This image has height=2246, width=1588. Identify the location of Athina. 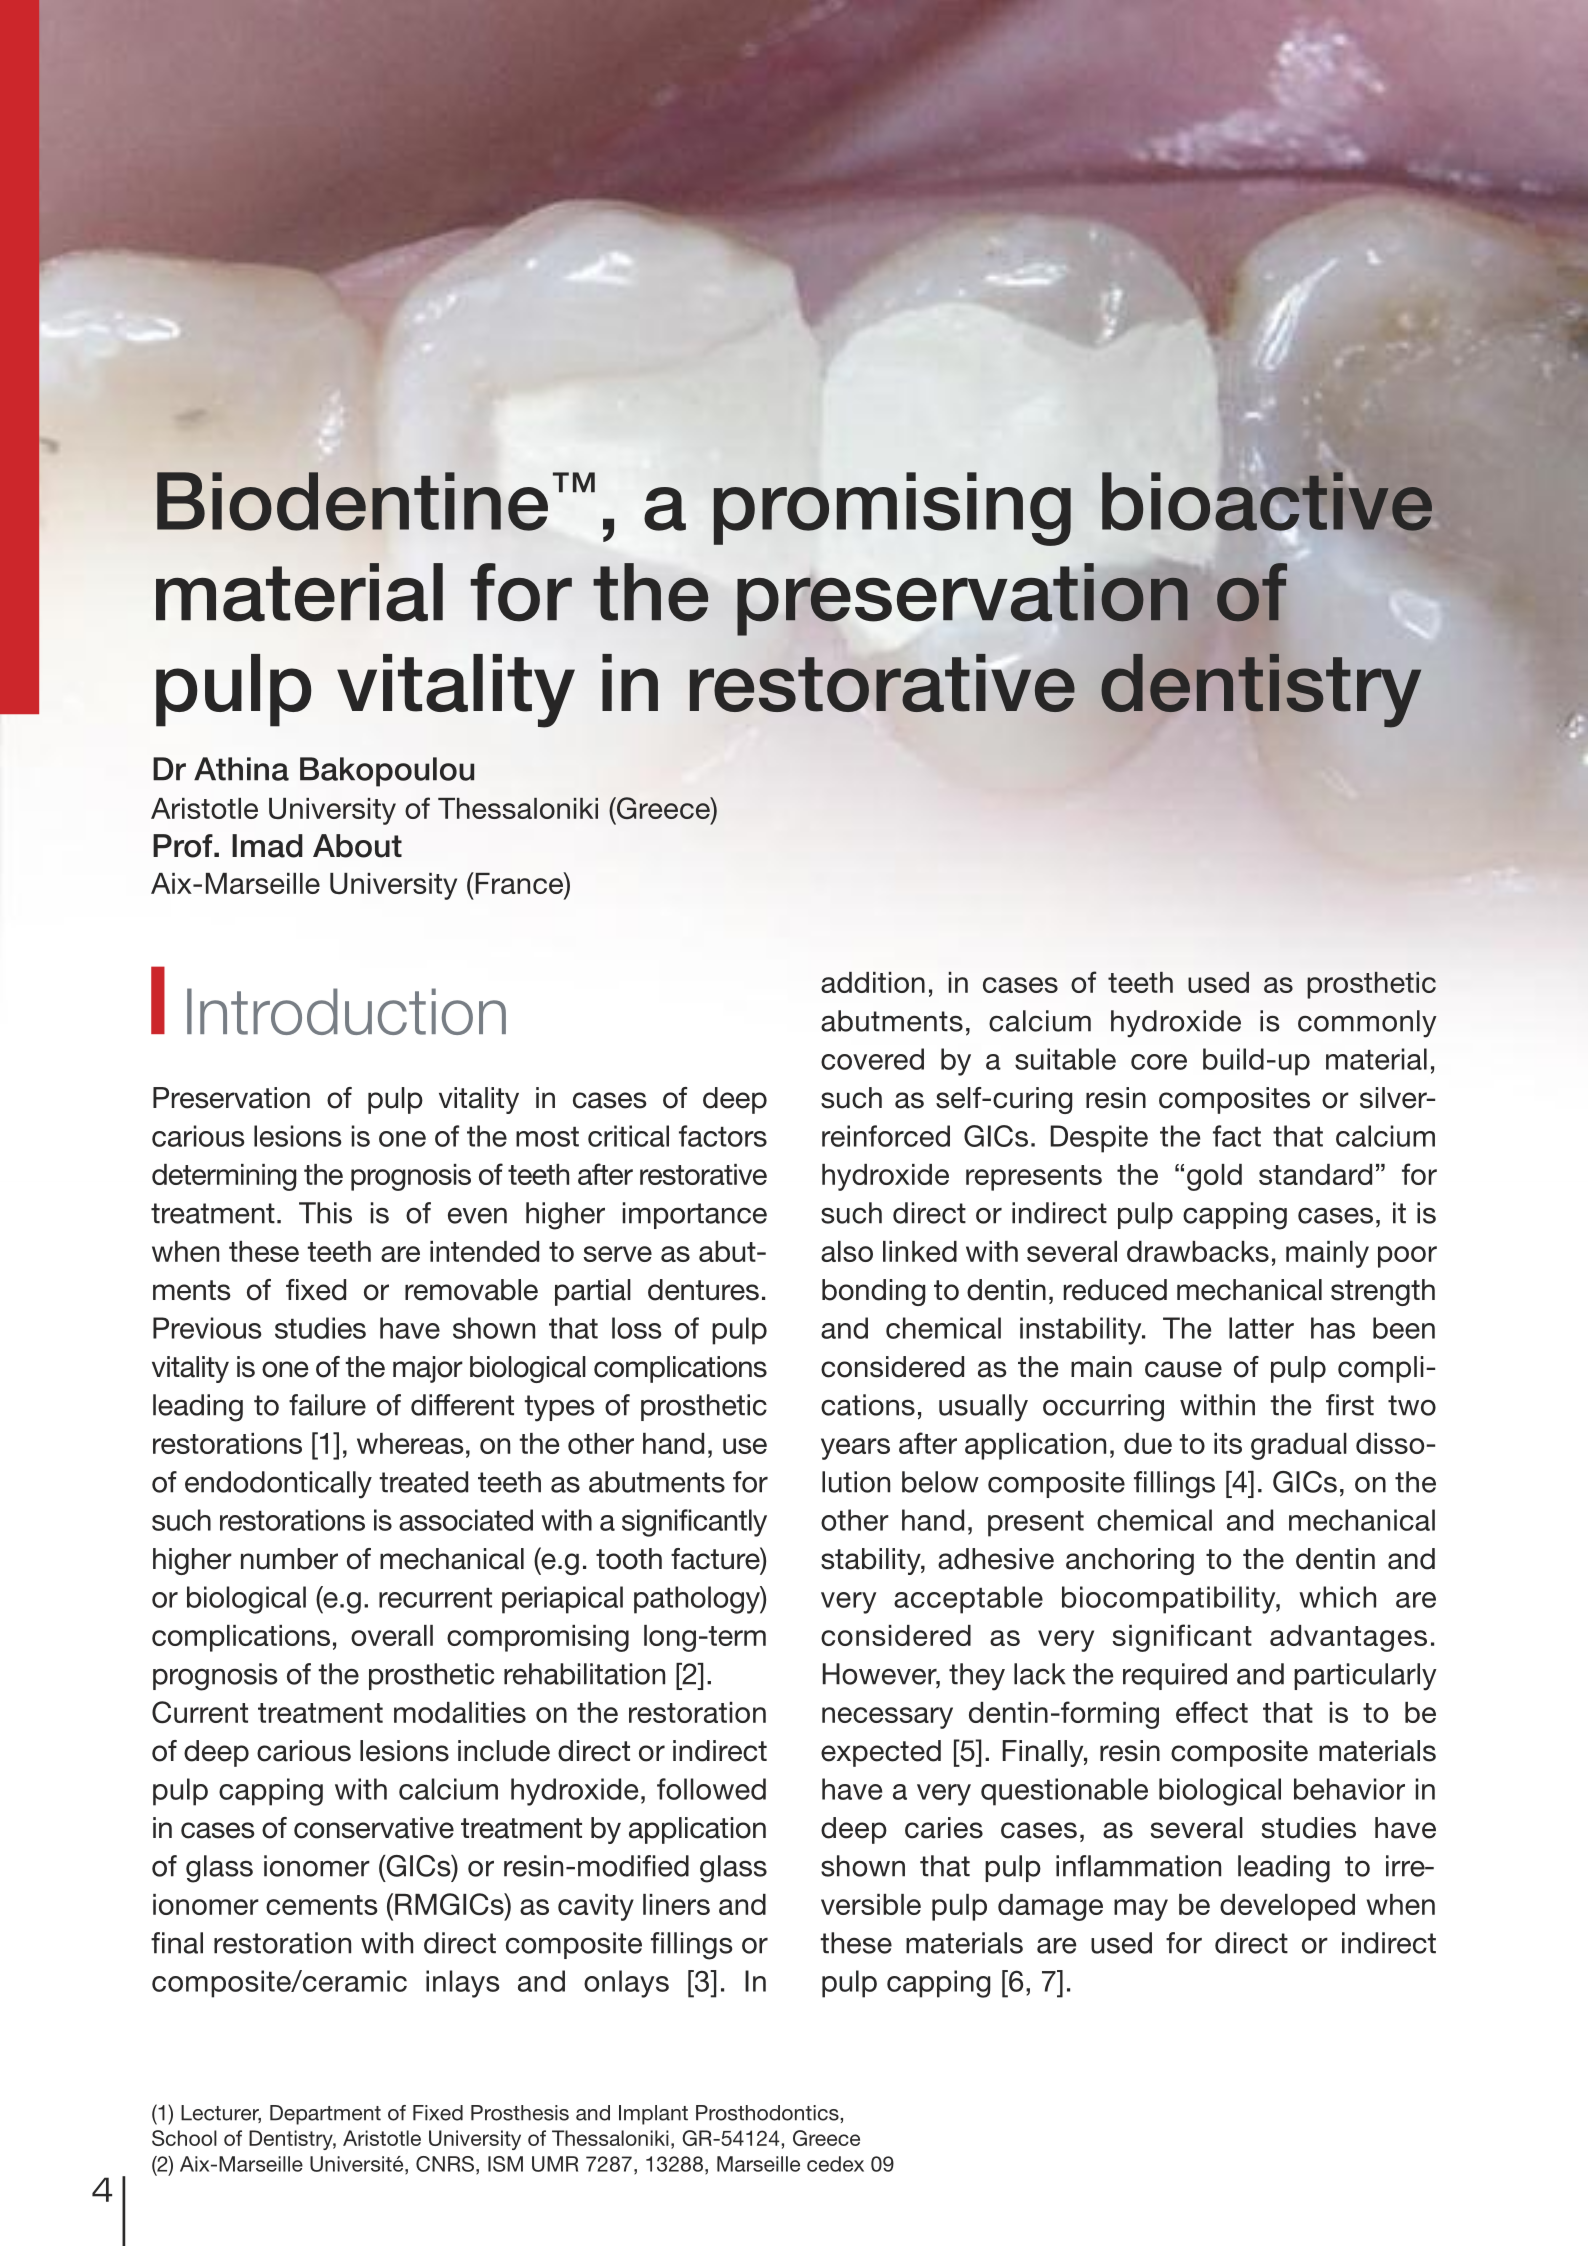
(241, 769).
